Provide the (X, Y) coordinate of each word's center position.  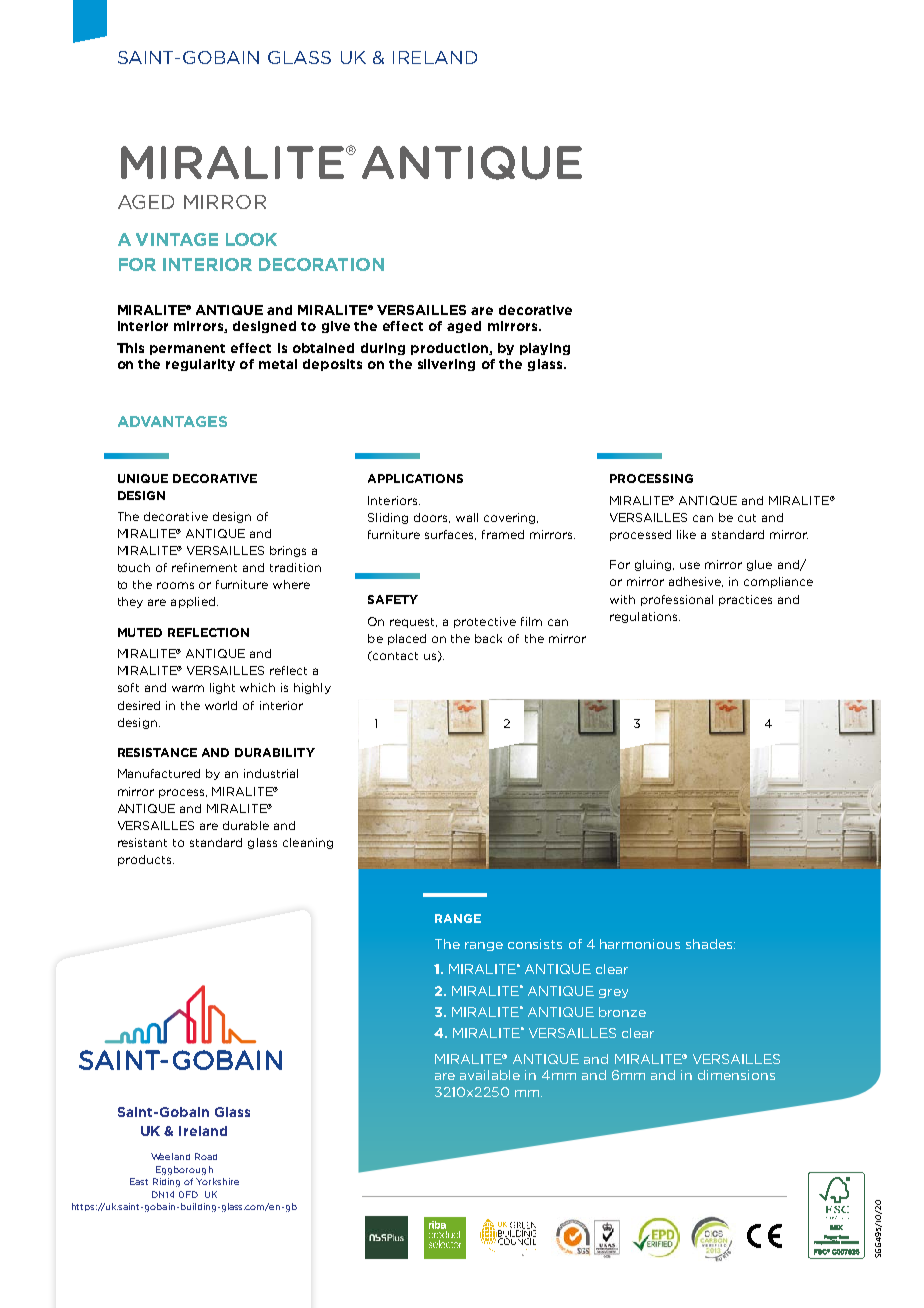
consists (535, 944)
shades (710, 944)
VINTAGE (177, 239)
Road (206, 1156)
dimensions (736, 1075)
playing (545, 349)
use (690, 565)
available (490, 1075)
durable (246, 825)
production (450, 349)
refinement (204, 567)
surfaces (450, 535)
